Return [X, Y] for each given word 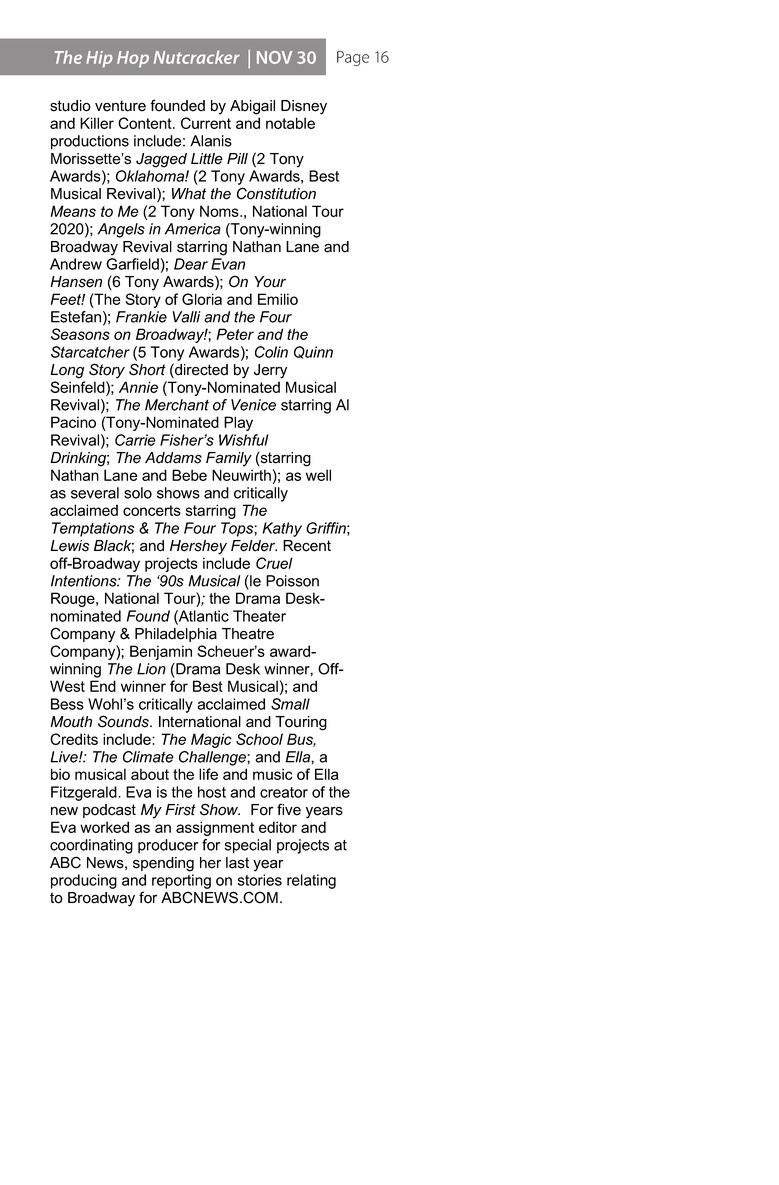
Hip [99, 59]
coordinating [91, 846]
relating [311, 881]
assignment [215, 828]
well [318, 475]
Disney [304, 107]
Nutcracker [197, 57]
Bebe [189, 475]
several [95, 493]
